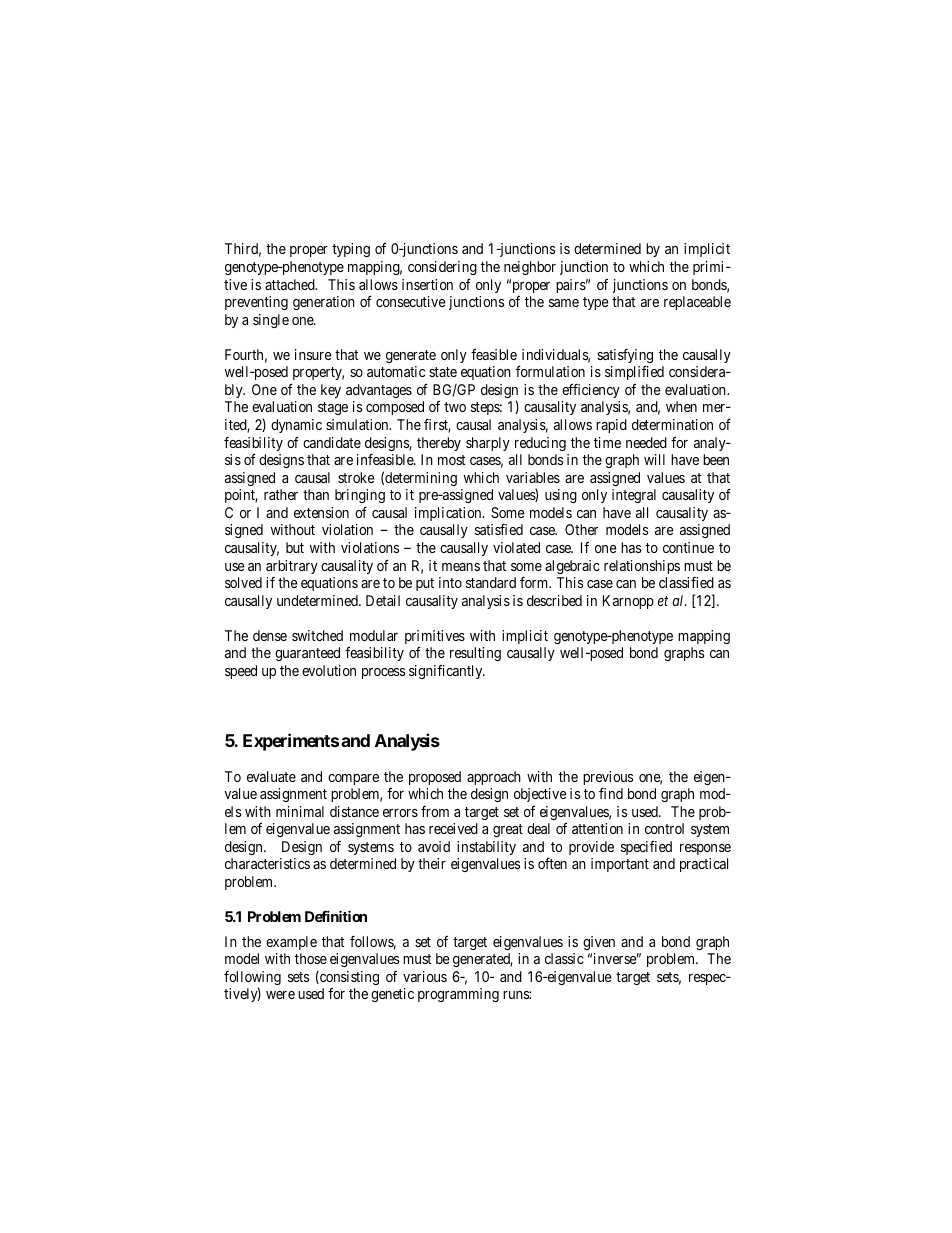  I want to click on implication, so click(449, 514).
